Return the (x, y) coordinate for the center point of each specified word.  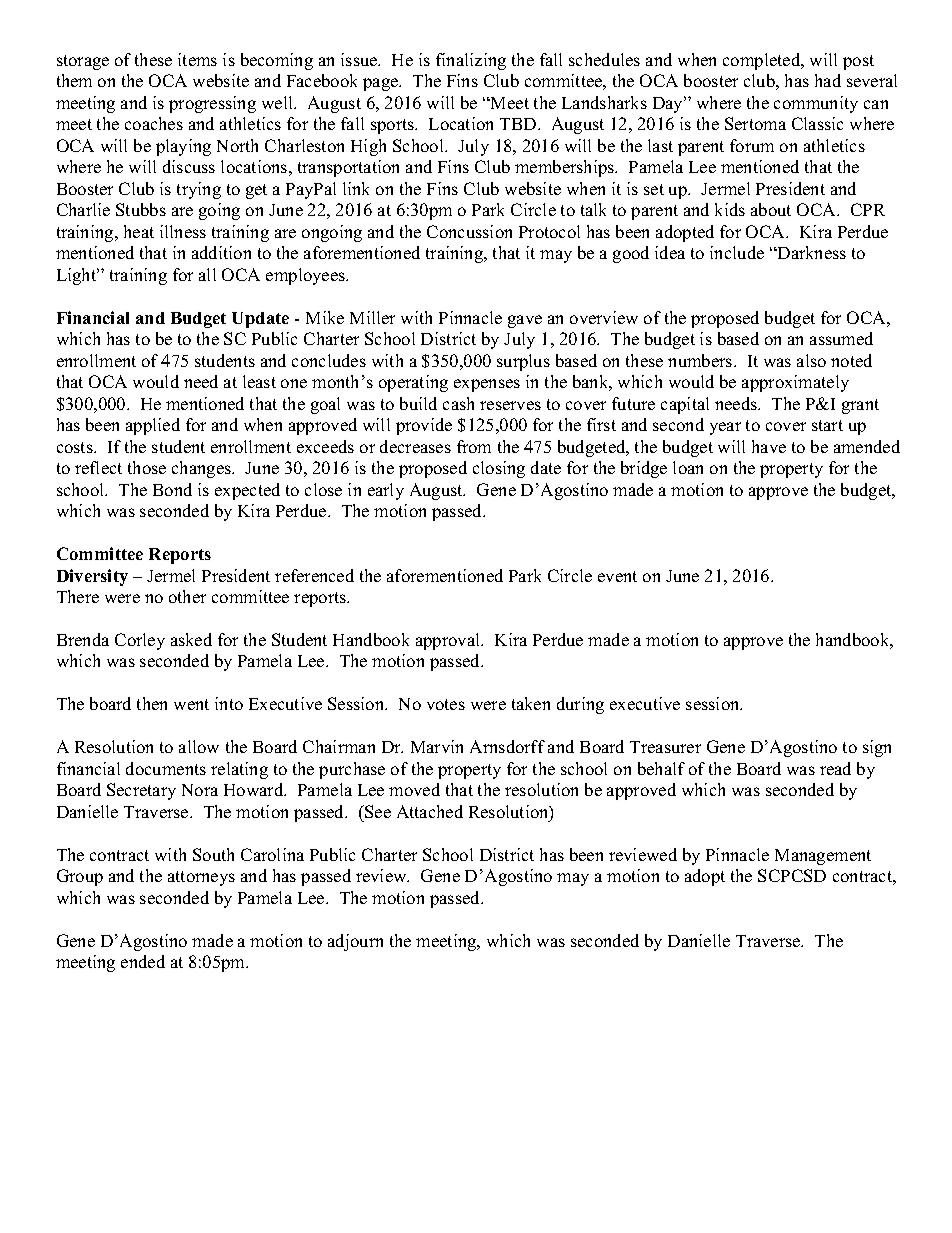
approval (449, 641)
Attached (430, 811)
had (828, 80)
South (213, 854)
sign (877, 748)
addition (221, 252)
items (197, 59)
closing (499, 469)
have (769, 446)
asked (191, 639)
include (737, 252)
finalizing (471, 61)
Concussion (469, 231)
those (147, 467)
